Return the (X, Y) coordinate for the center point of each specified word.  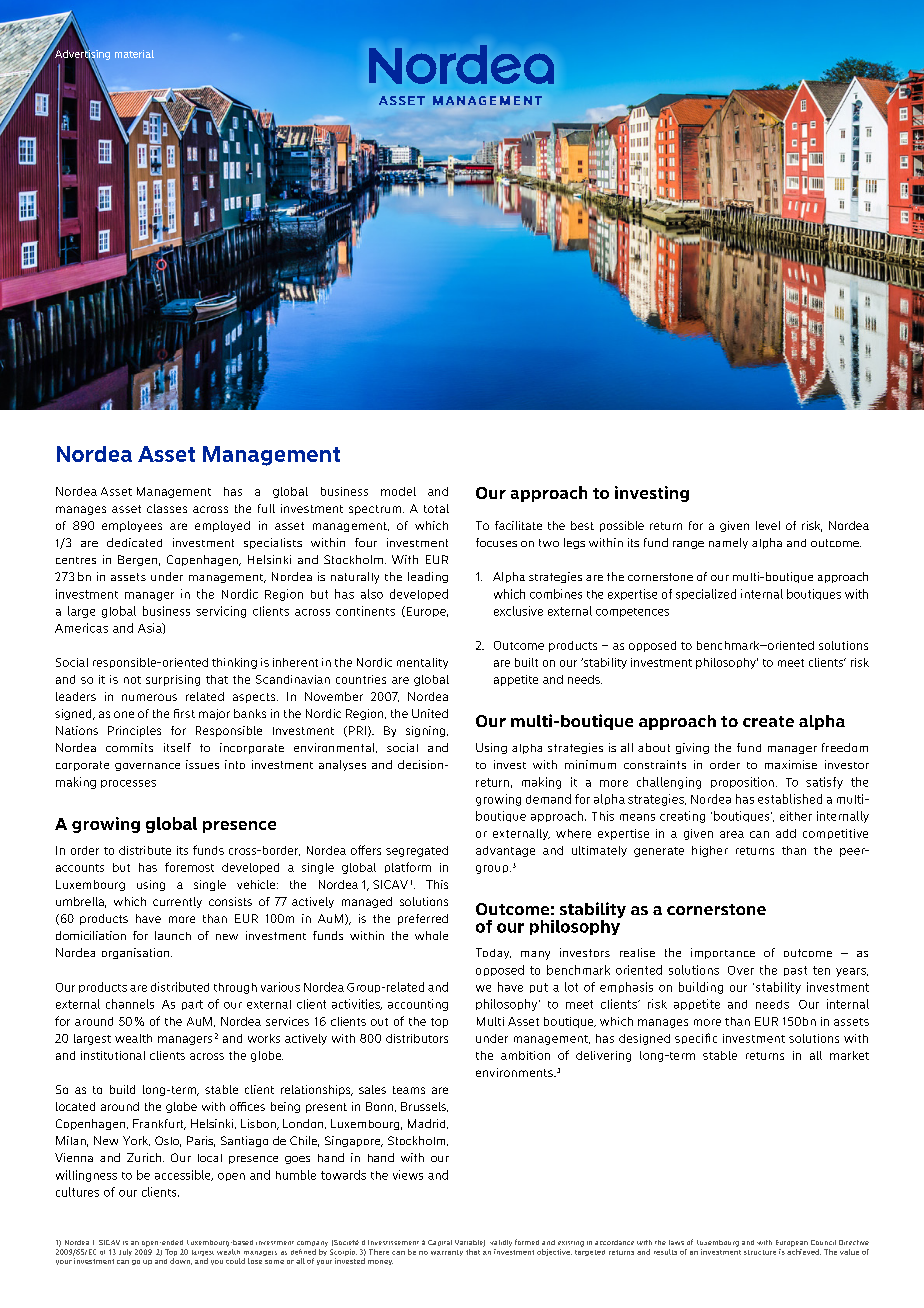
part (192, 1005)
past (795, 971)
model (398, 491)
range (688, 545)
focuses (496, 542)
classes (167, 508)
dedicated (134, 542)
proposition (742, 782)
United (430, 713)
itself (177, 747)
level (768, 525)
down (181, 1261)
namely (728, 543)
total (436, 508)
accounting (418, 1005)
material (134, 54)
